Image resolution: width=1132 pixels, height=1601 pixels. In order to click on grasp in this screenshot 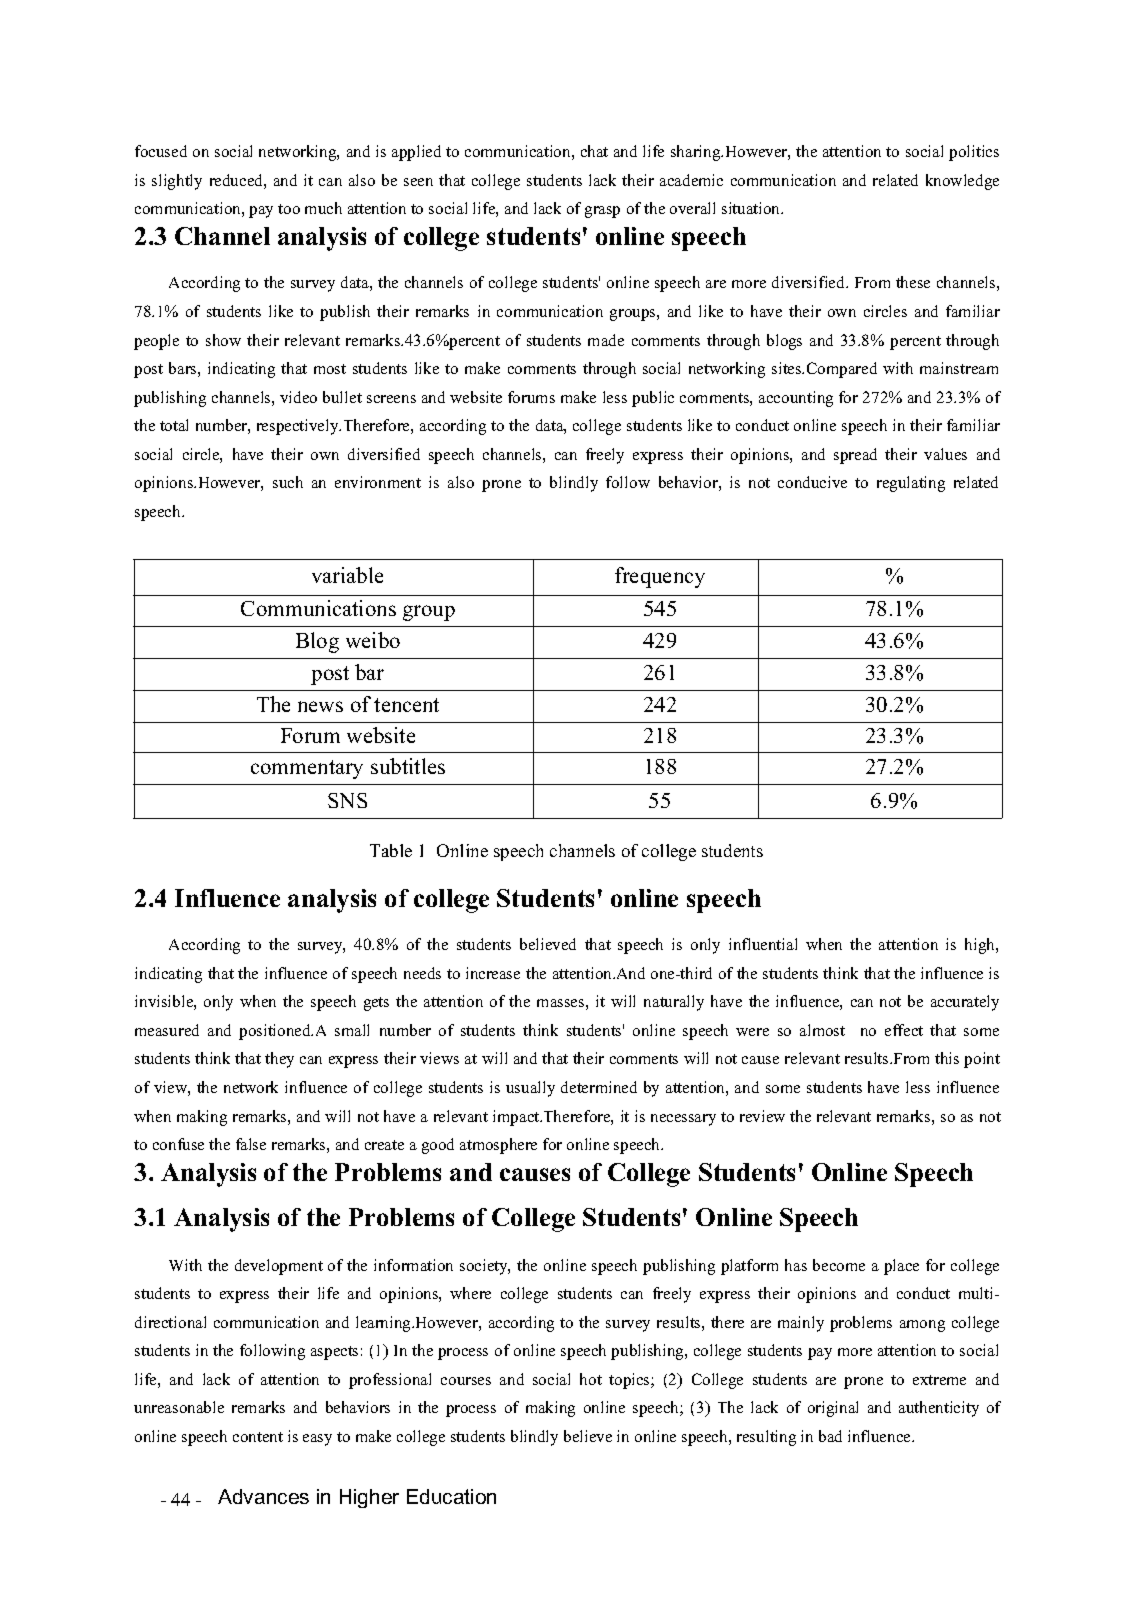, I will do `click(602, 212)`.
